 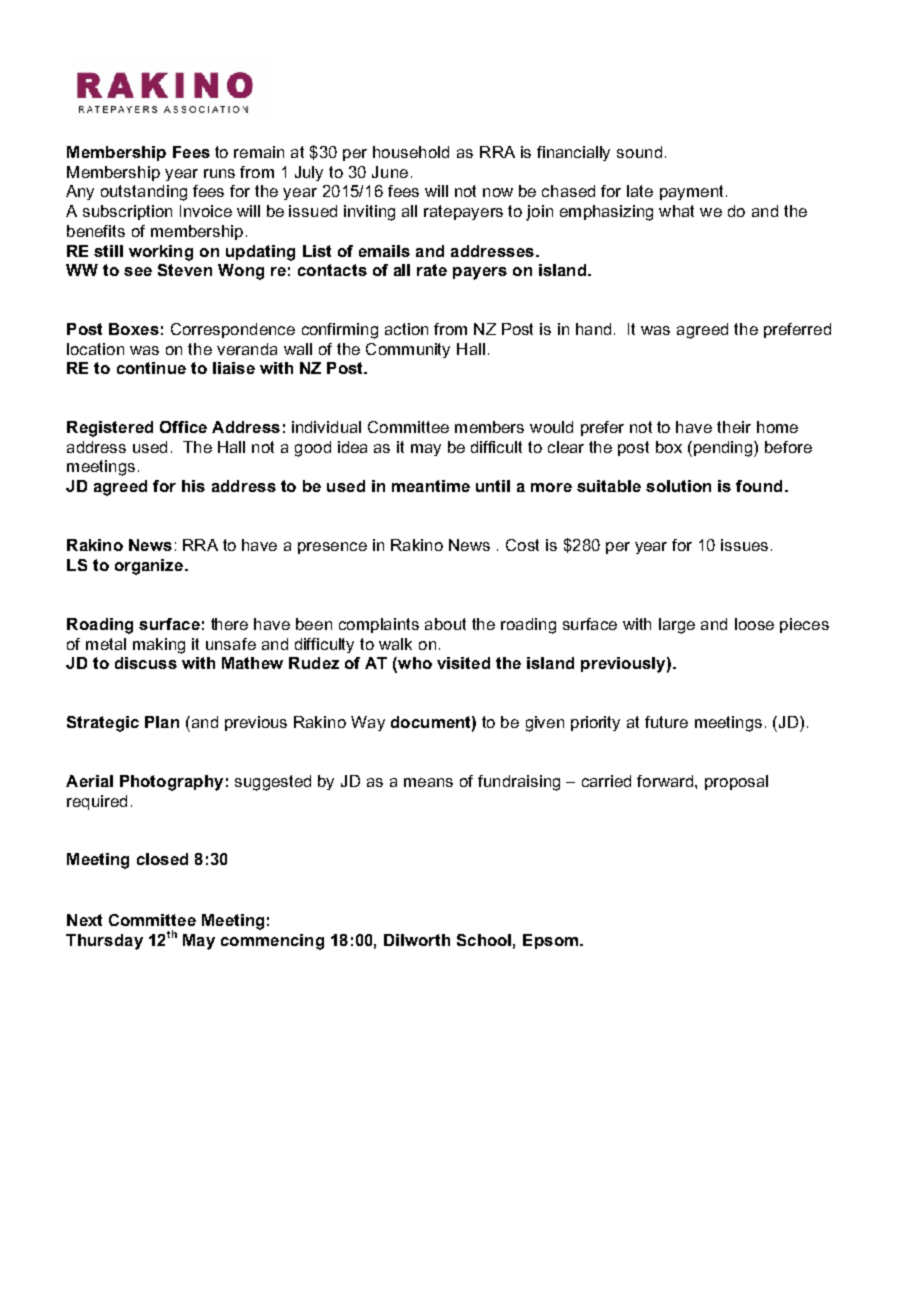 I want to click on continue, so click(x=151, y=368).
